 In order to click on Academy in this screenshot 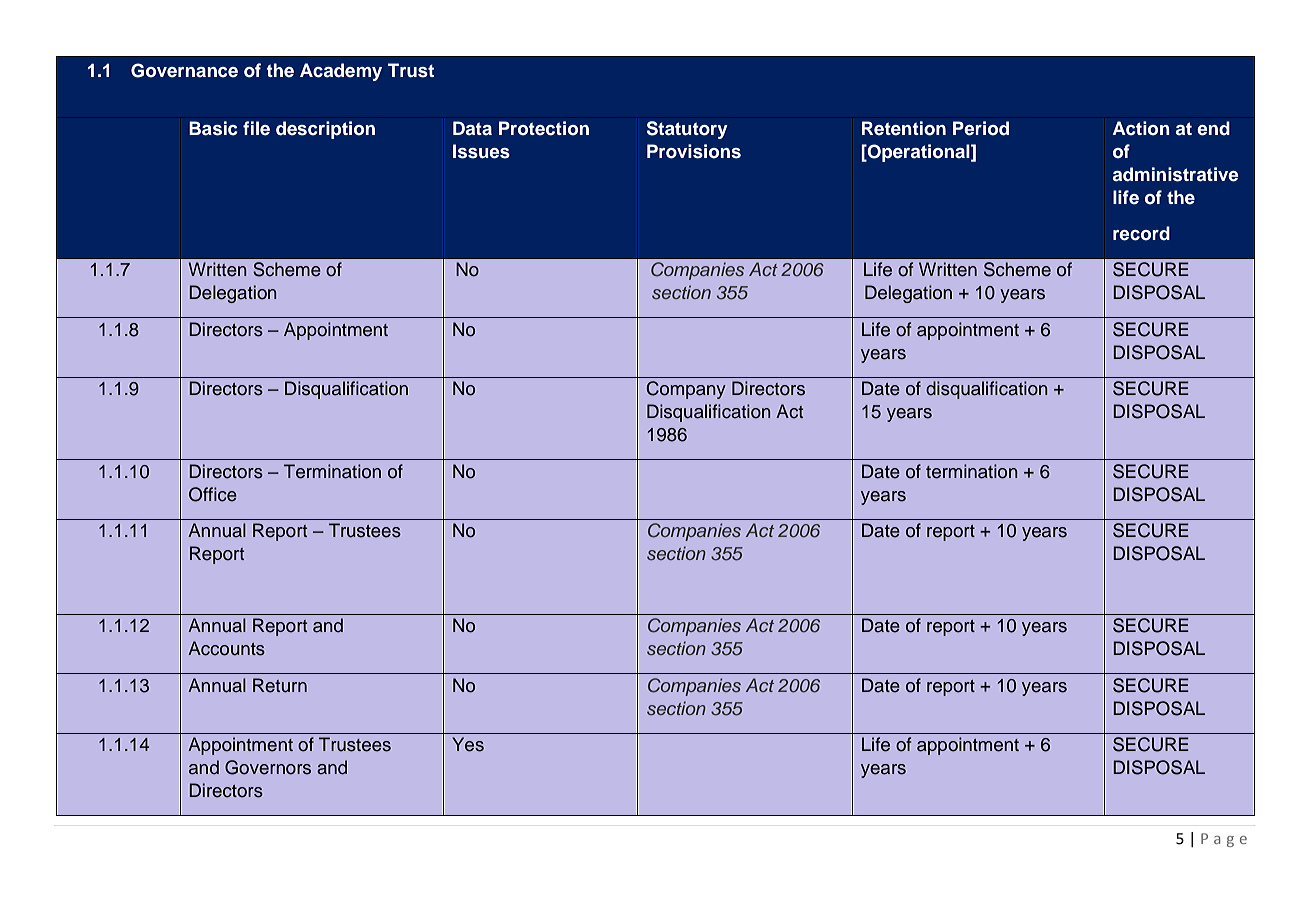, I will do `click(341, 72)`.
